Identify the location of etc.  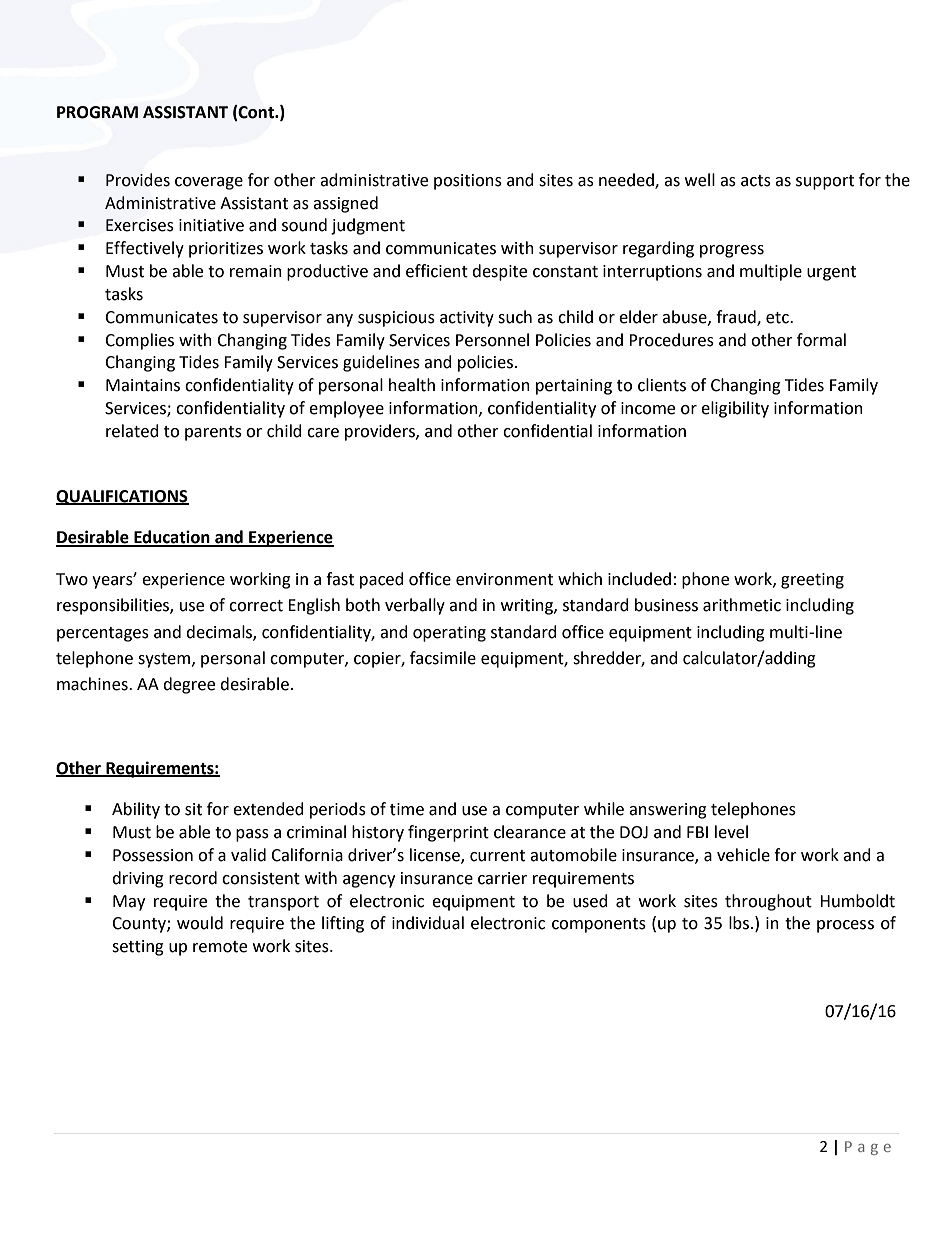
(778, 318).
